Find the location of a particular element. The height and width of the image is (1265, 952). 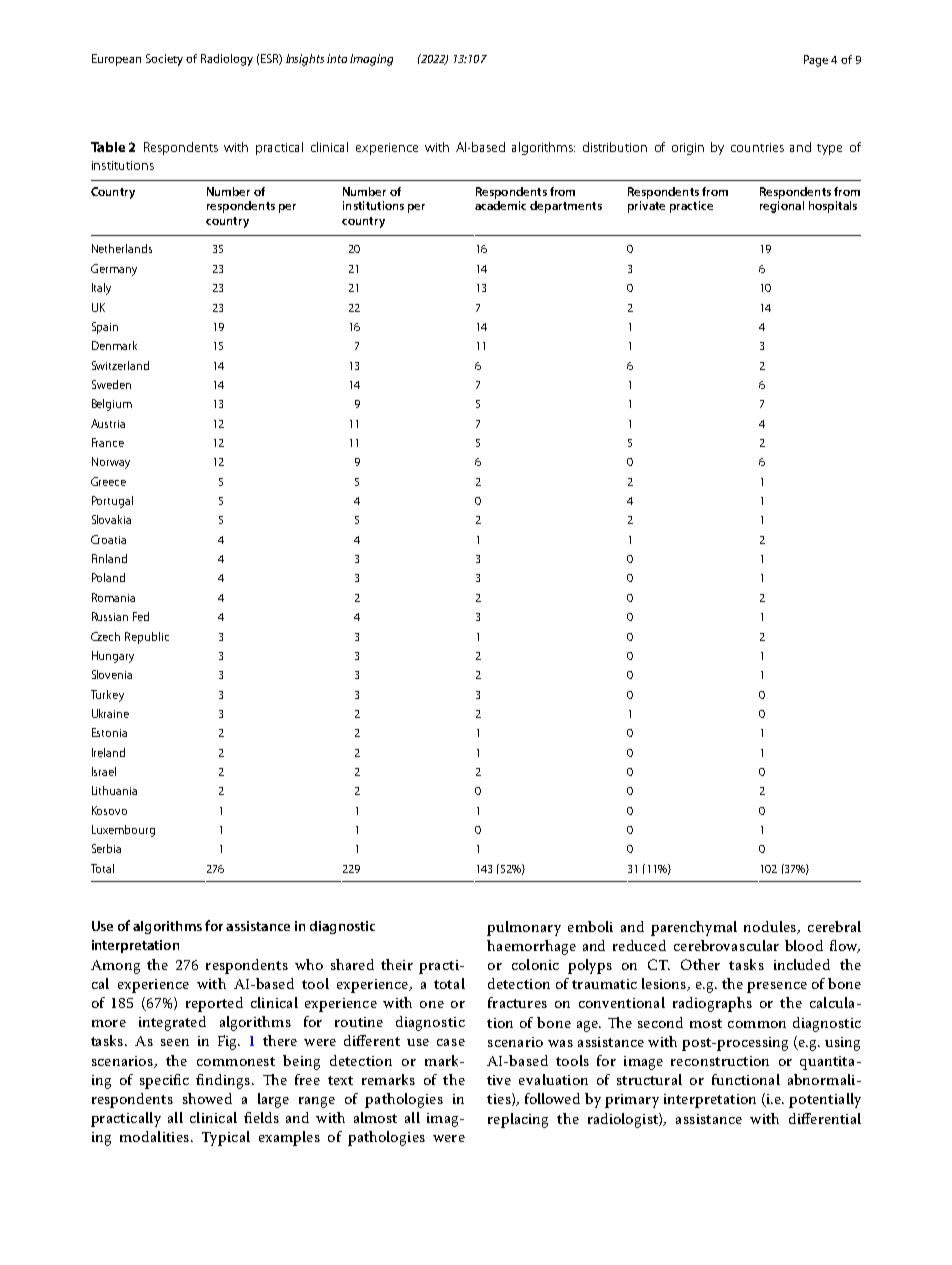

regional is located at coordinates (782, 207).
